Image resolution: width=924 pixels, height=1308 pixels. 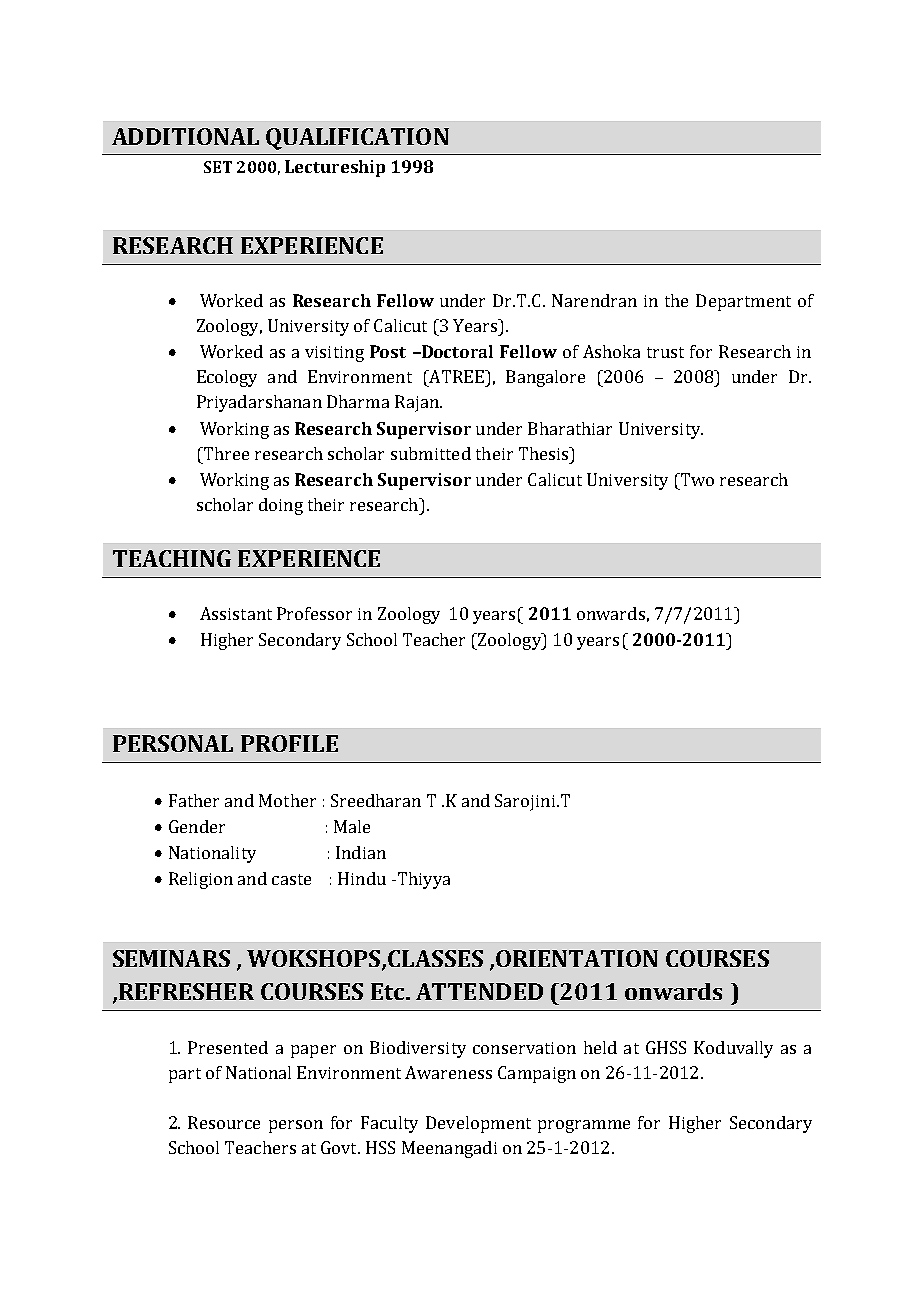 What do you see at coordinates (611, 351) in the screenshot?
I see `Ashoka` at bounding box center [611, 351].
